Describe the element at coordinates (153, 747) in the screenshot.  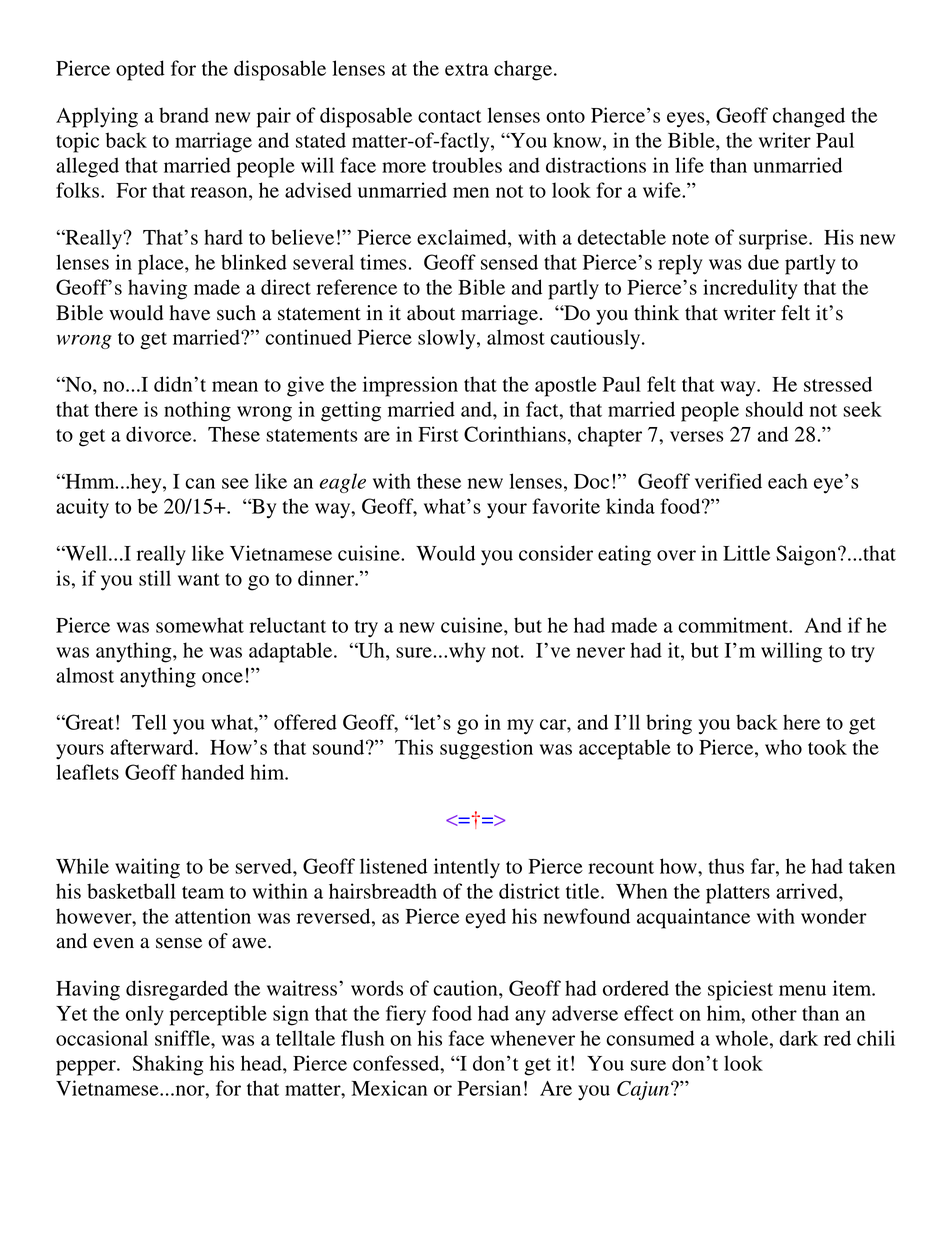
I see `afterward` at that location.
